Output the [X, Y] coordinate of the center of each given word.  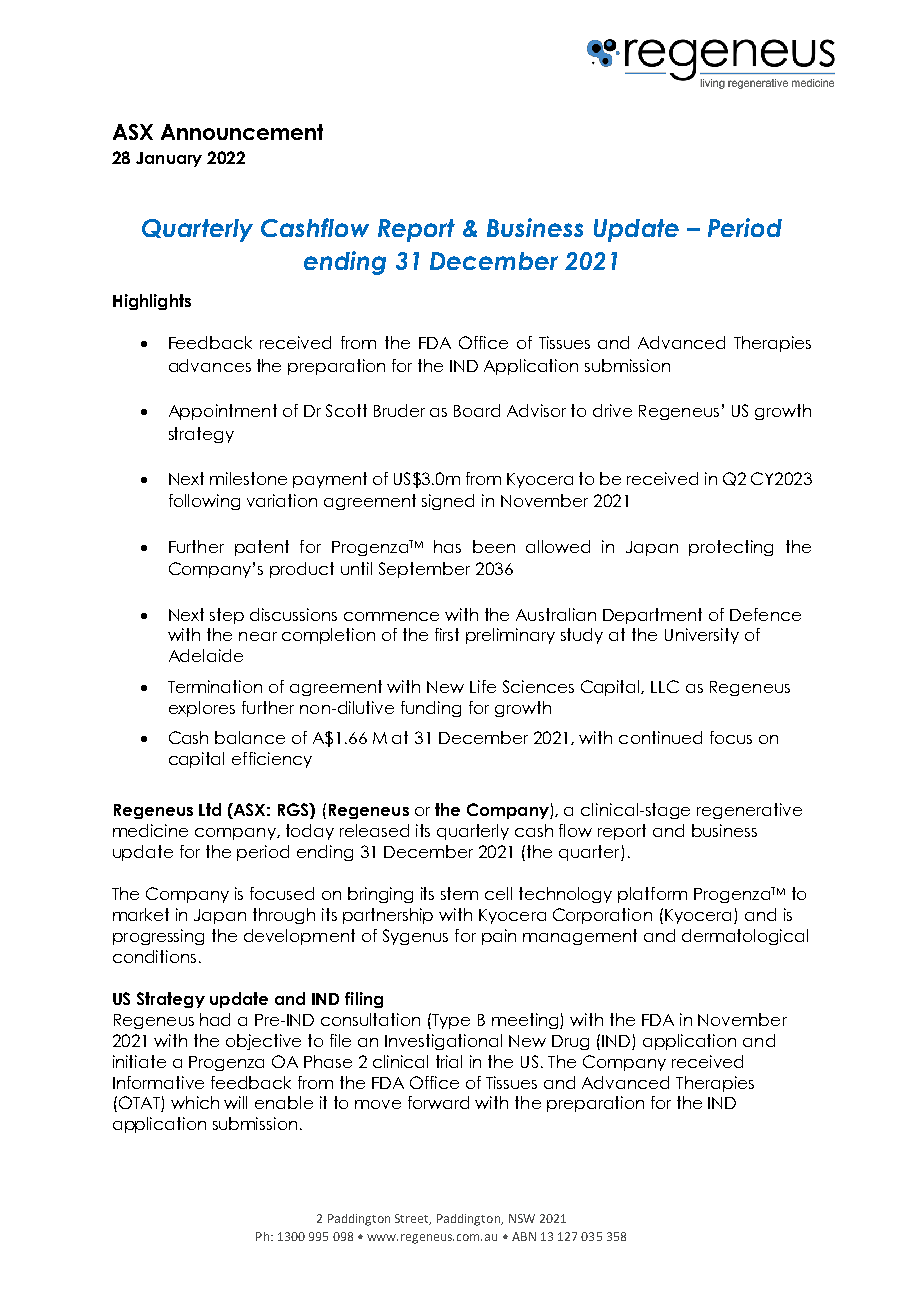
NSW [522, 1218]
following [204, 502]
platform [652, 895]
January [169, 159]
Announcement [242, 132]
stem [459, 893]
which [195, 1102]
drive [612, 410]
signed [448, 502]
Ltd [210, 809]
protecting [731, 548]
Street [413, 1219]
